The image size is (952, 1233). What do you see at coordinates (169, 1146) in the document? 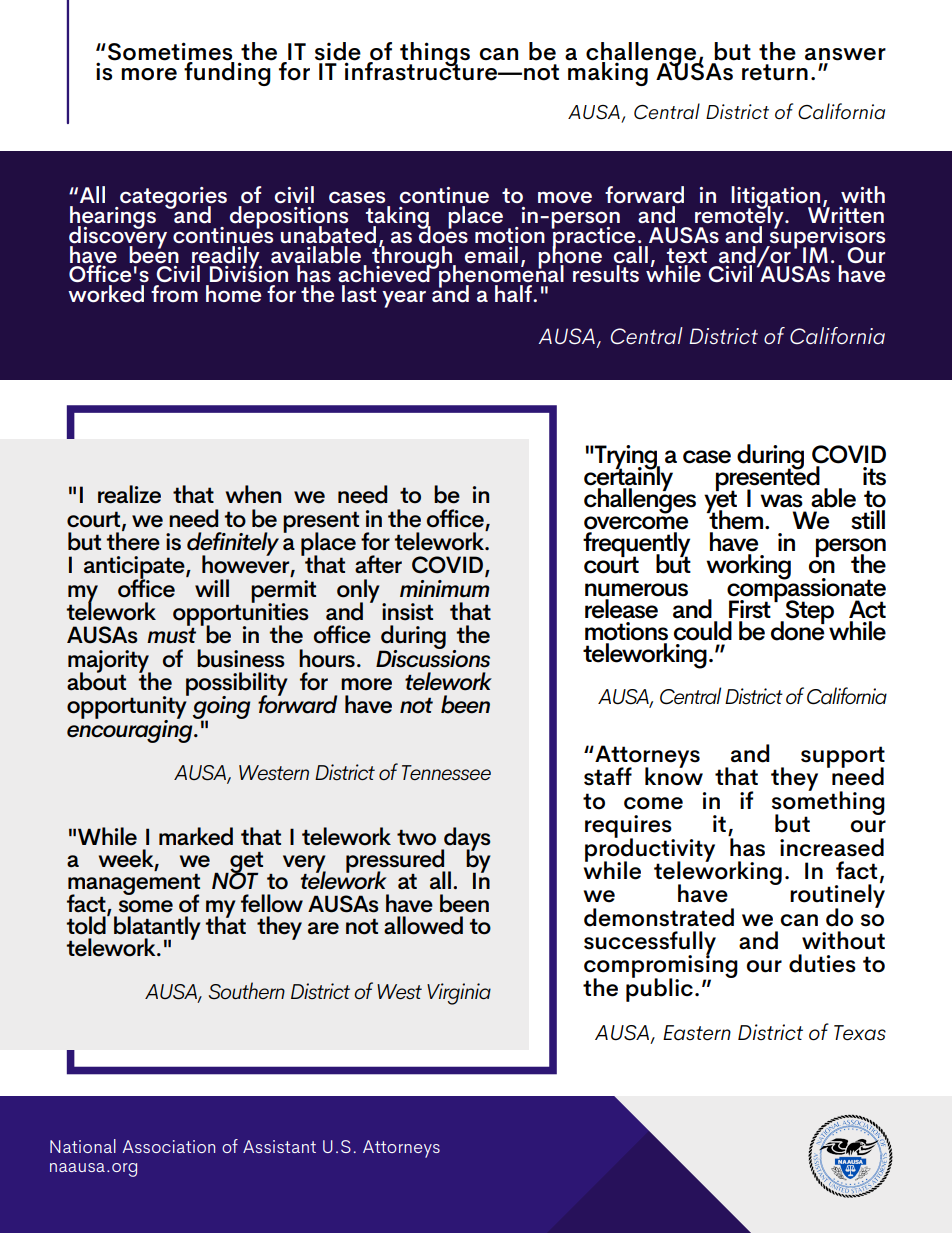
I see `Association` at bounding box center [169, 1146].
